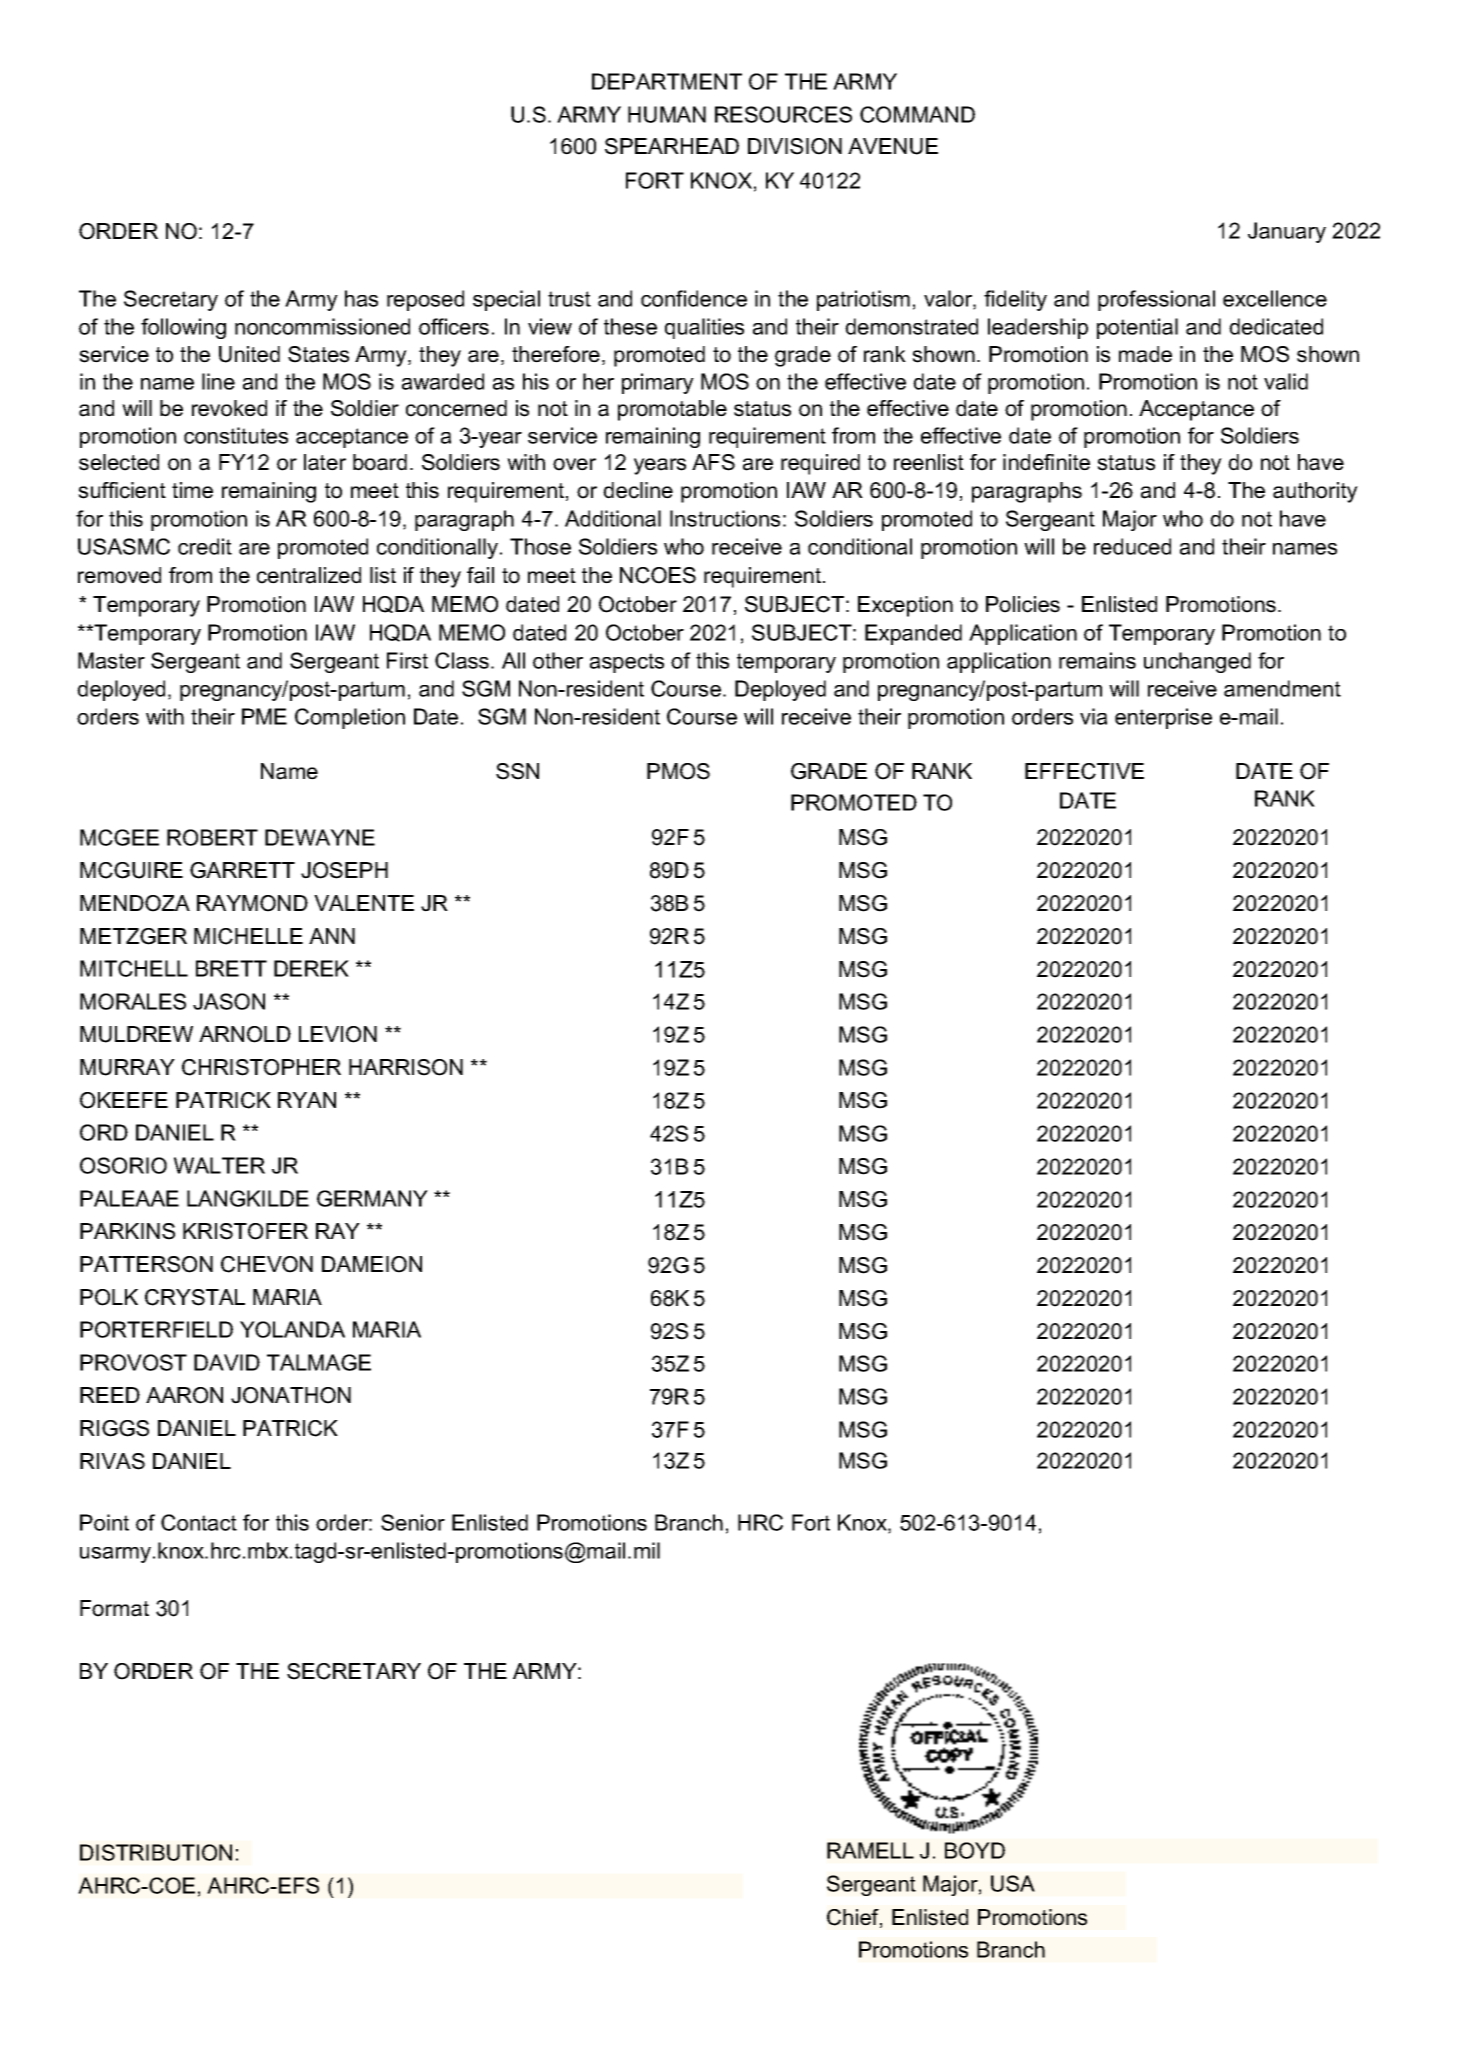  I want to click on has, so click(361, 298).
